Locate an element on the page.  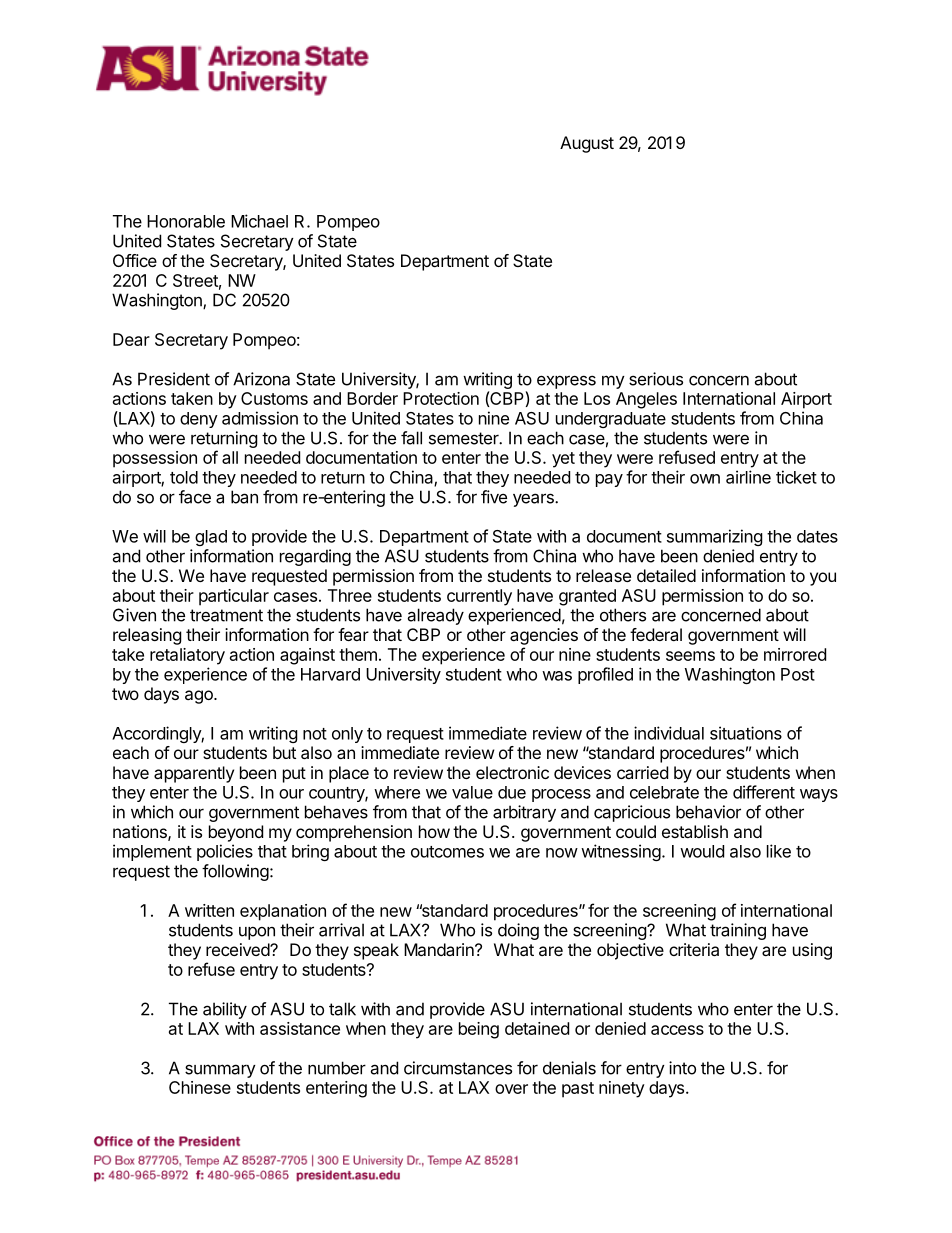
serious is located at coordinates (656, 379).
